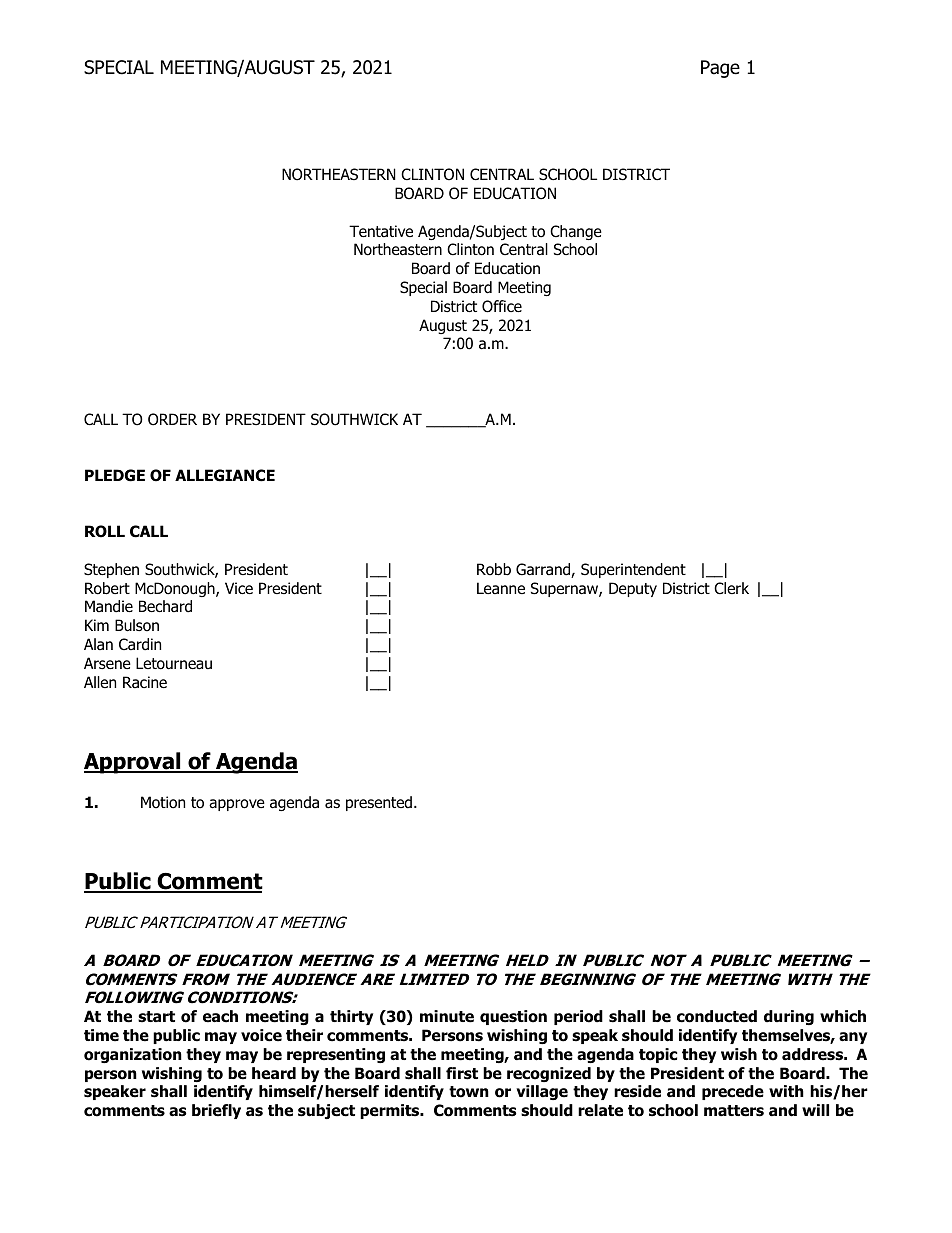  I want to click on Page, so click(720, 69).
